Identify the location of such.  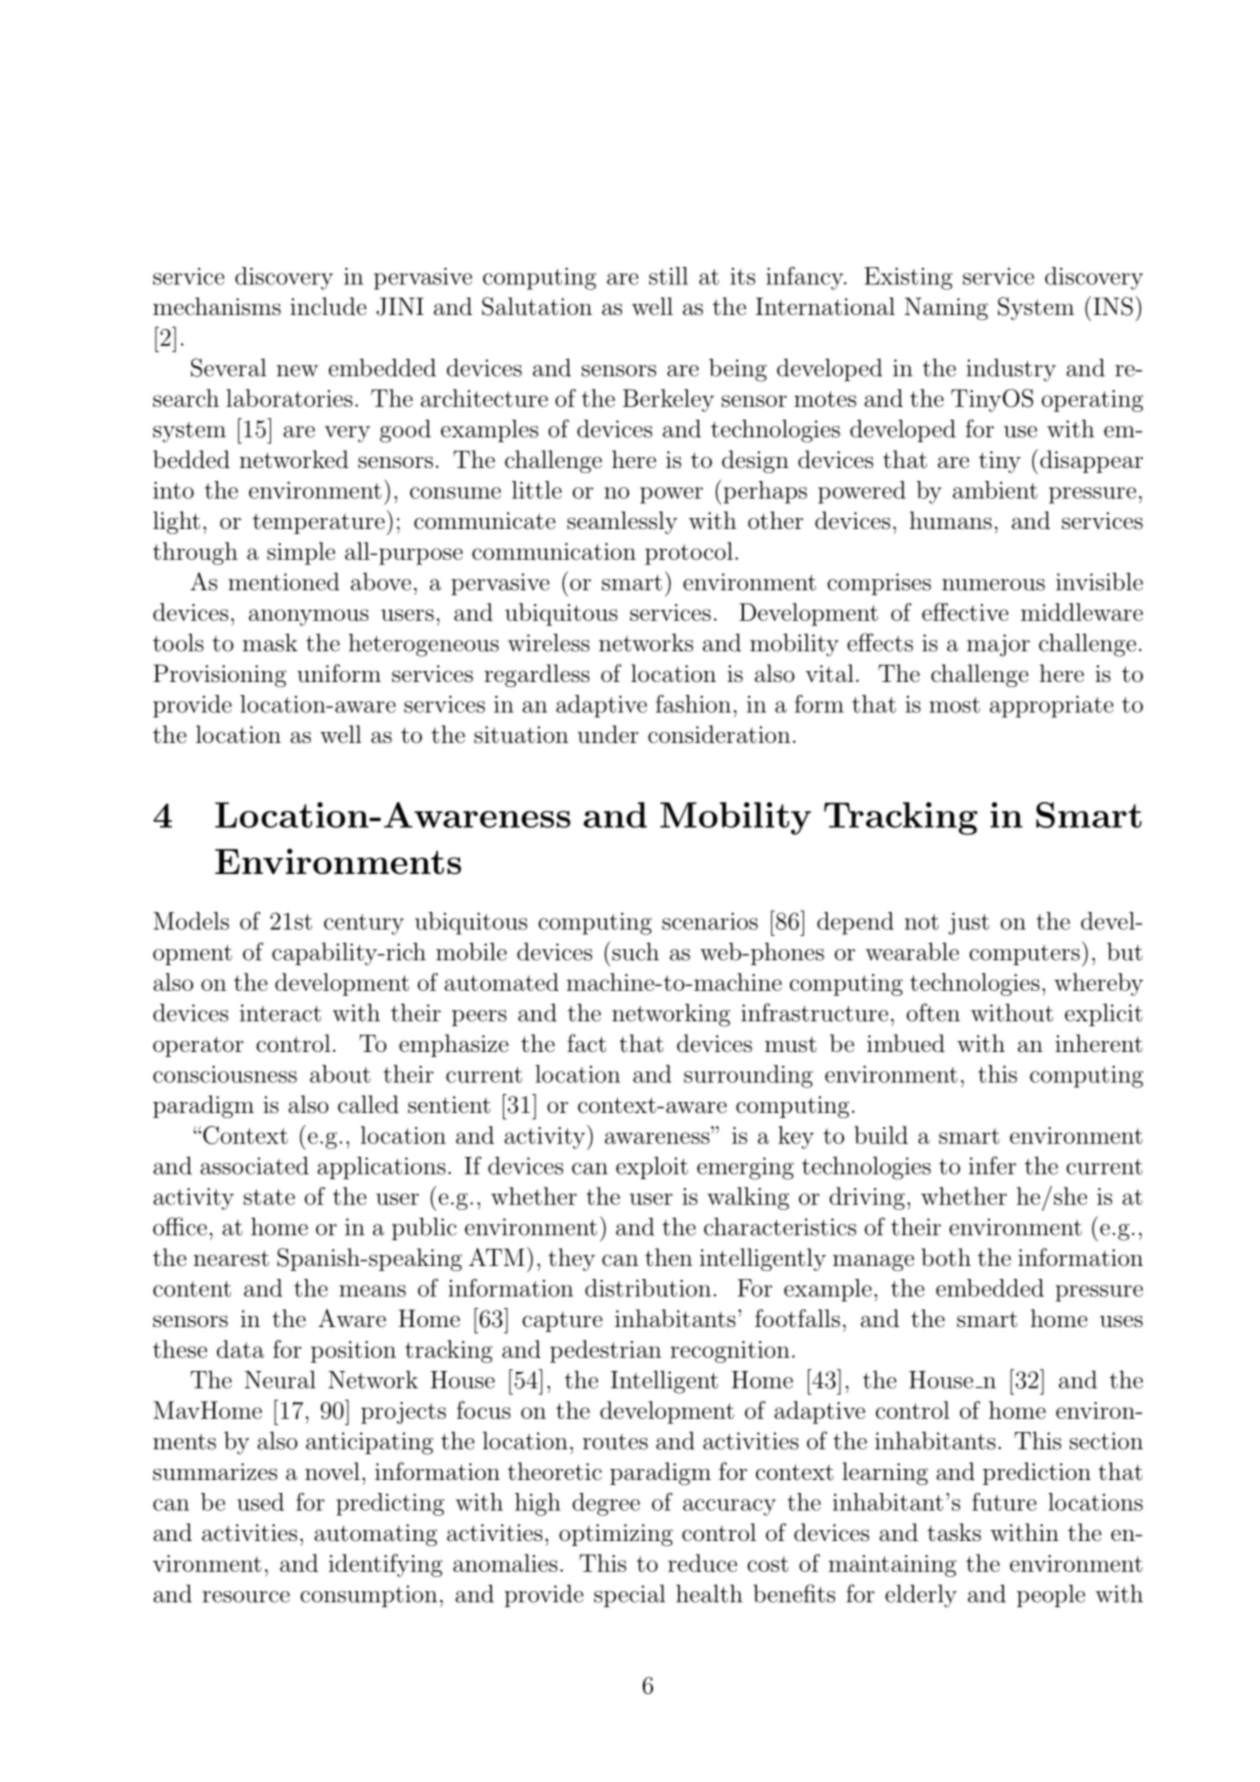
(634, 951).
